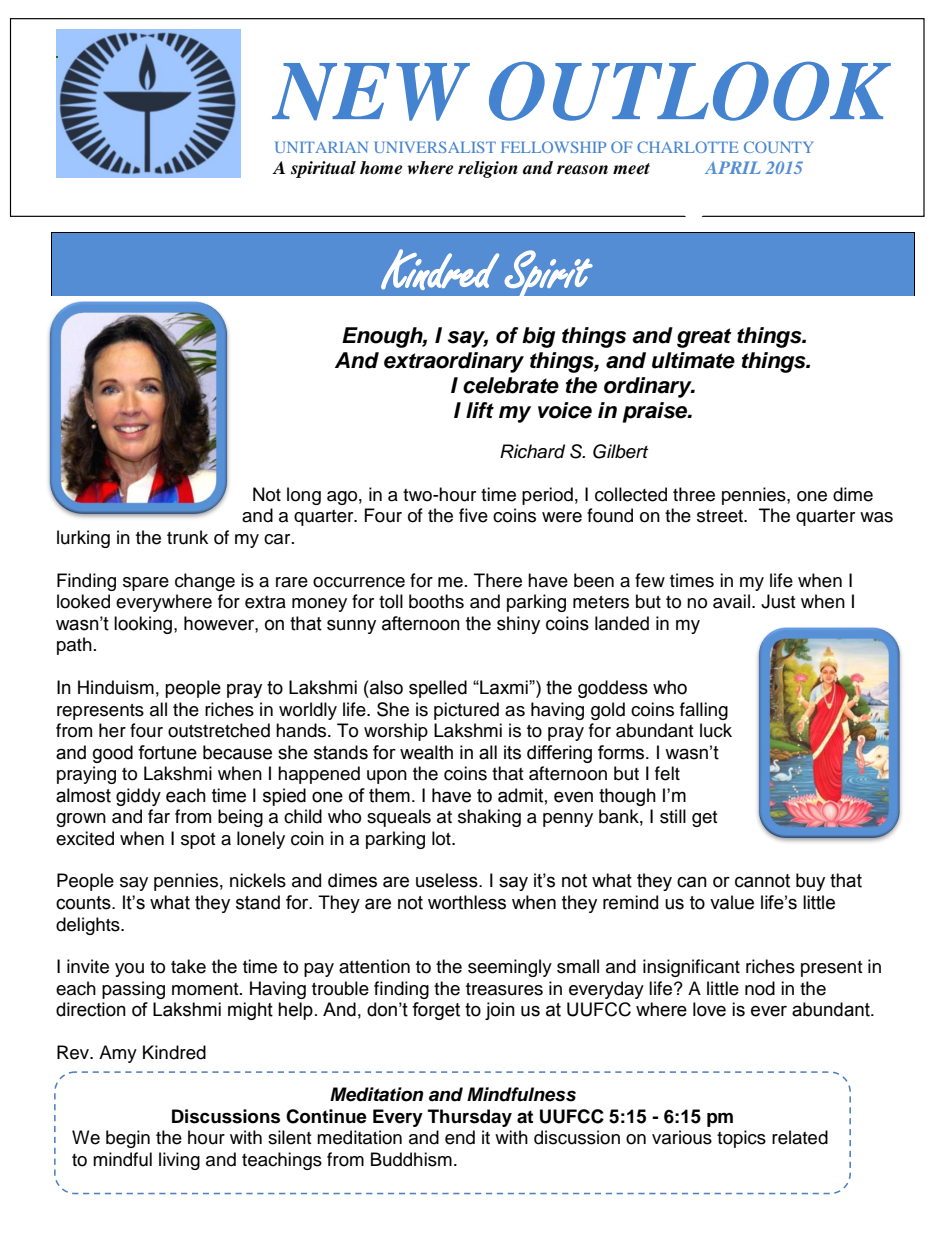 Image resolution: width=952 pixels, height=1233 pixels. I want to click on topics, so click(741, 1139).
